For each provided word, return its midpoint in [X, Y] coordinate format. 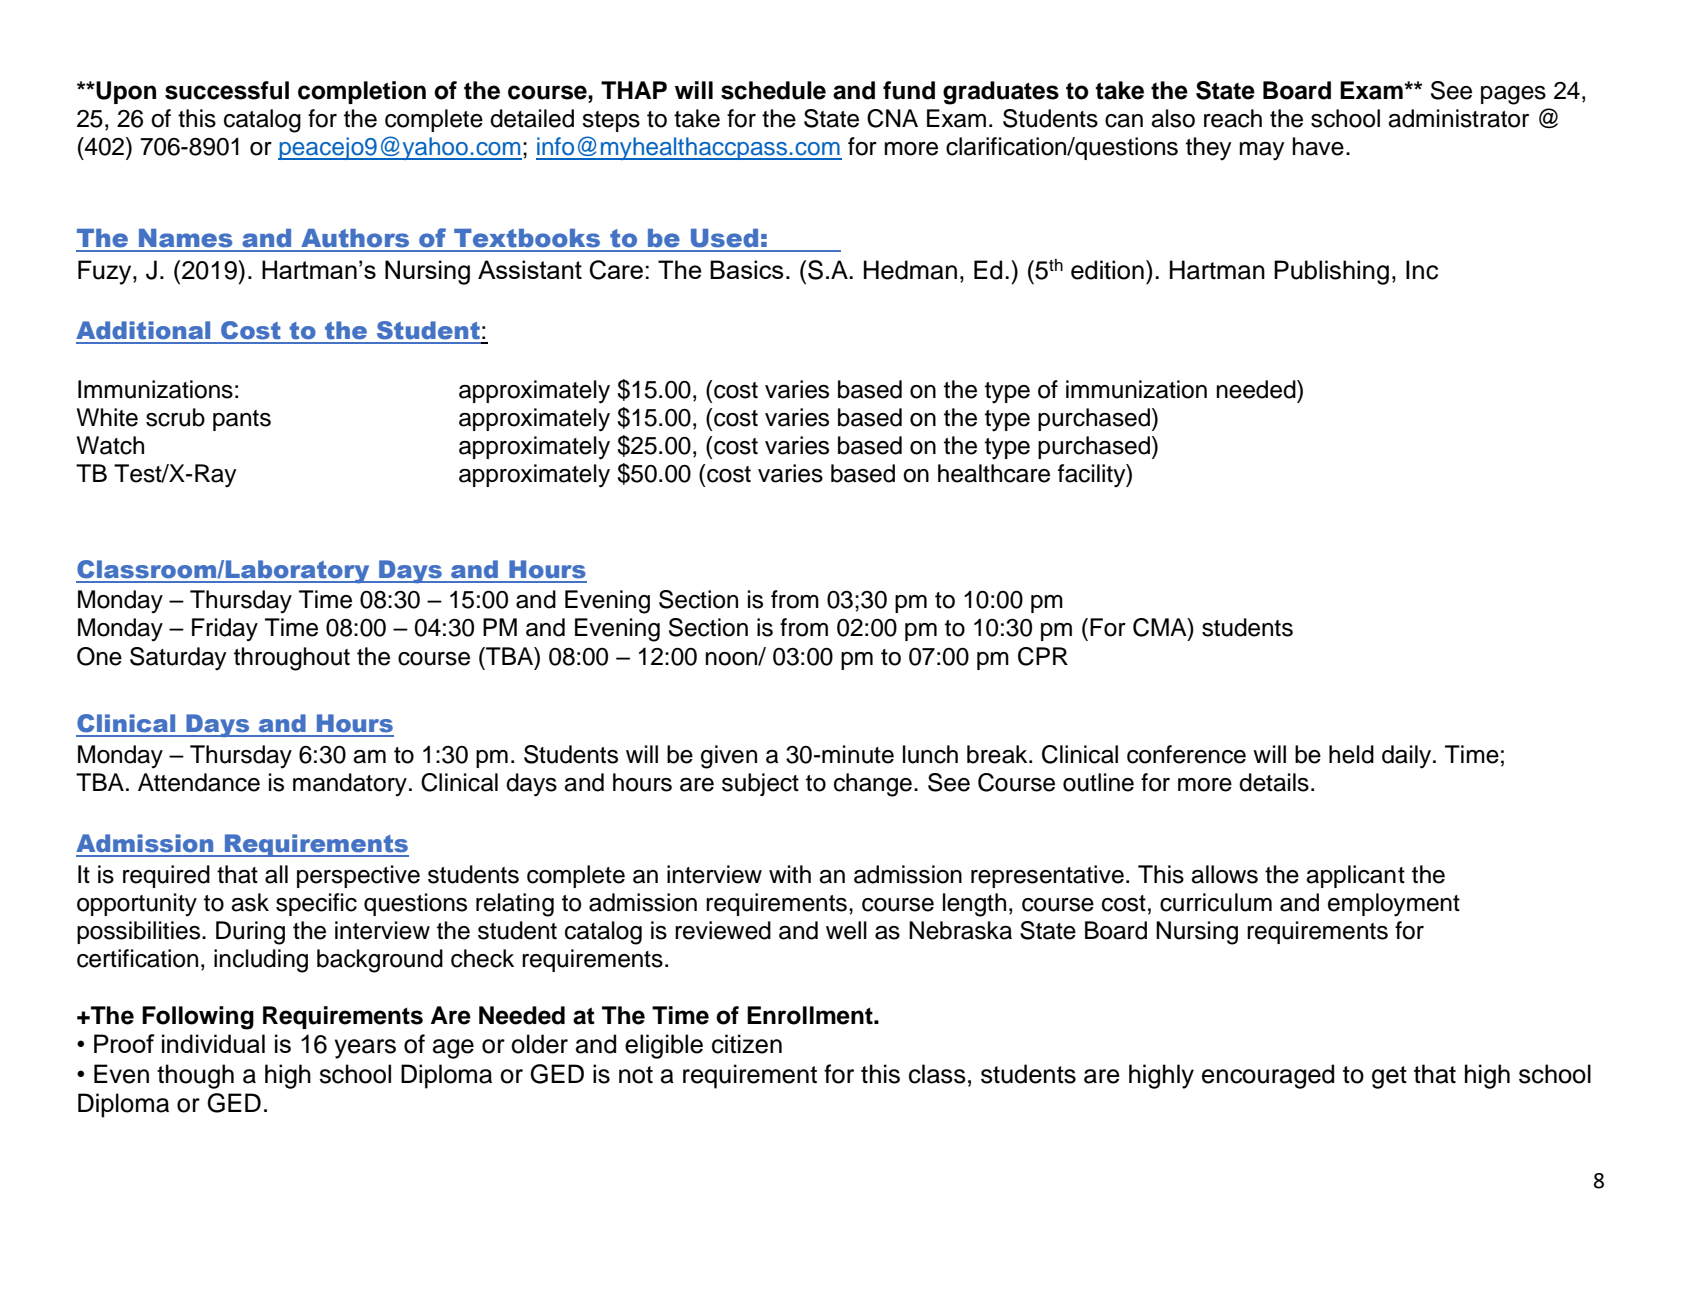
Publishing [1331, 272]
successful [227, 90]
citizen [747, 1044]
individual [213, 1043]
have [1318, 146]
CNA [892, 118]
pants [242, 420]
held [1351, 754]
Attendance [199, 782]
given [729, 757]
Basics [746, 269]
